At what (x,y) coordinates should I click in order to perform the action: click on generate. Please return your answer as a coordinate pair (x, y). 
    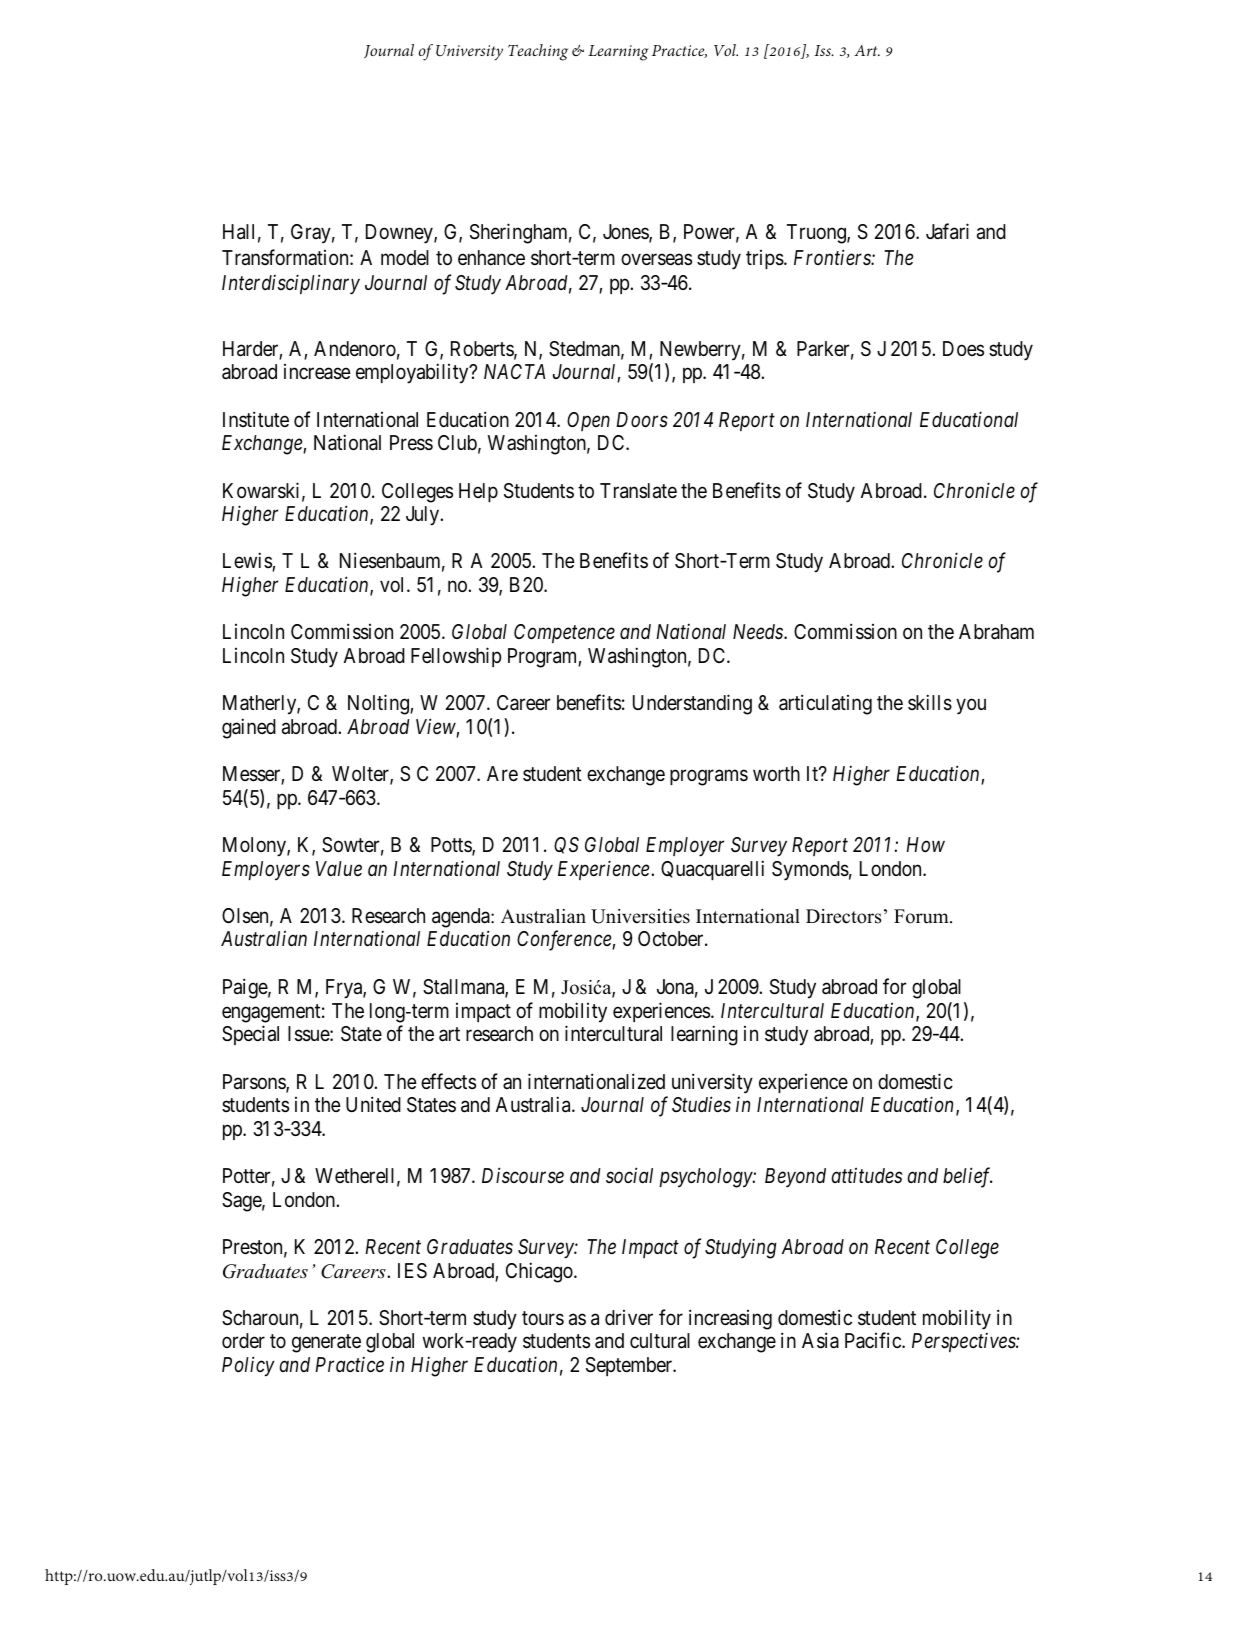
    Looking at the image, I should click on (326, 1344).
